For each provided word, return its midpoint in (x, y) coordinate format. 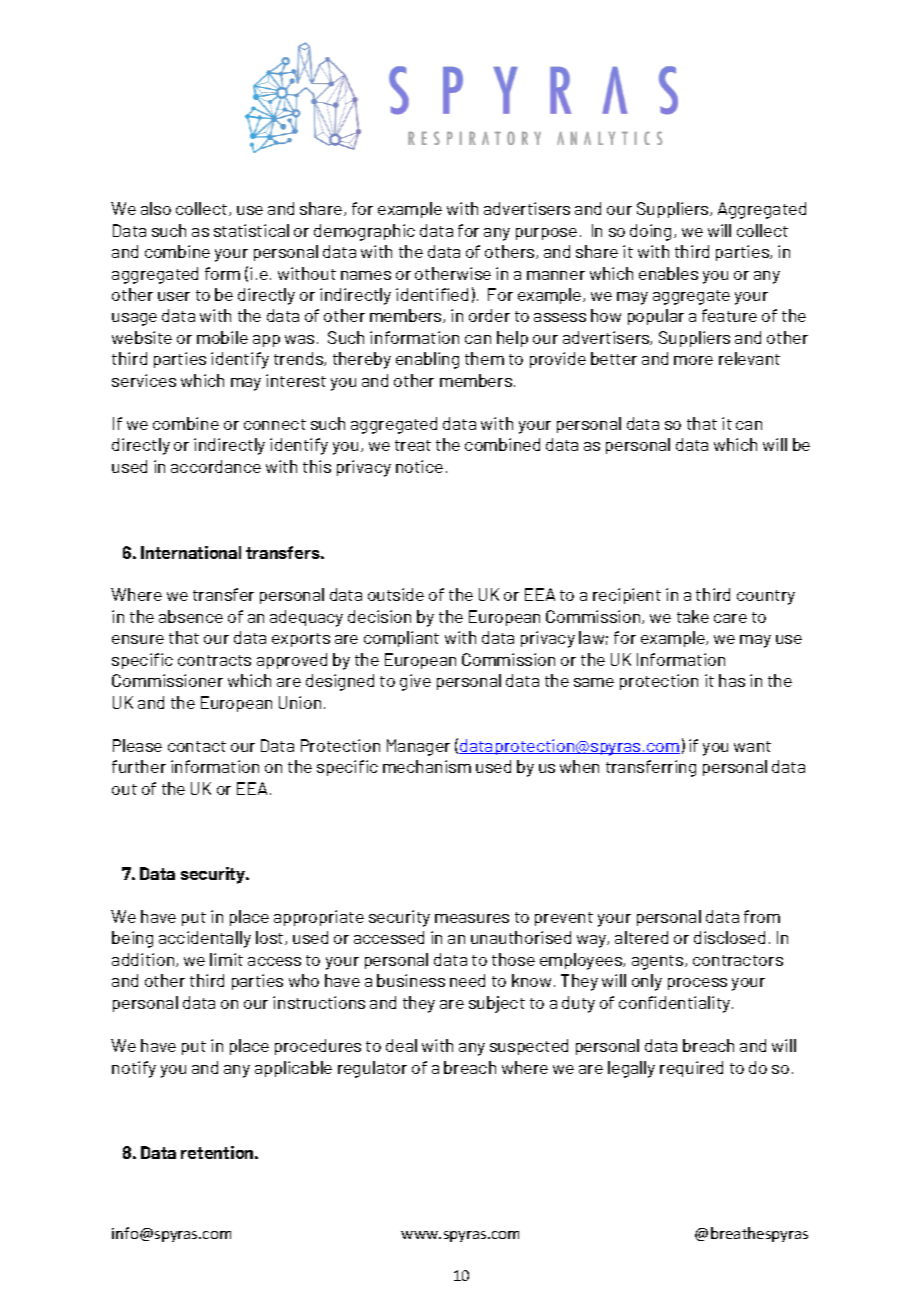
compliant (401, 639)
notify (134, 1069)
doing (650, 232)
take (693, 616)
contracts (214, 660)
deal (401, 1045)
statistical (251, 230)
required (691, 1069)
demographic (364, 232)
